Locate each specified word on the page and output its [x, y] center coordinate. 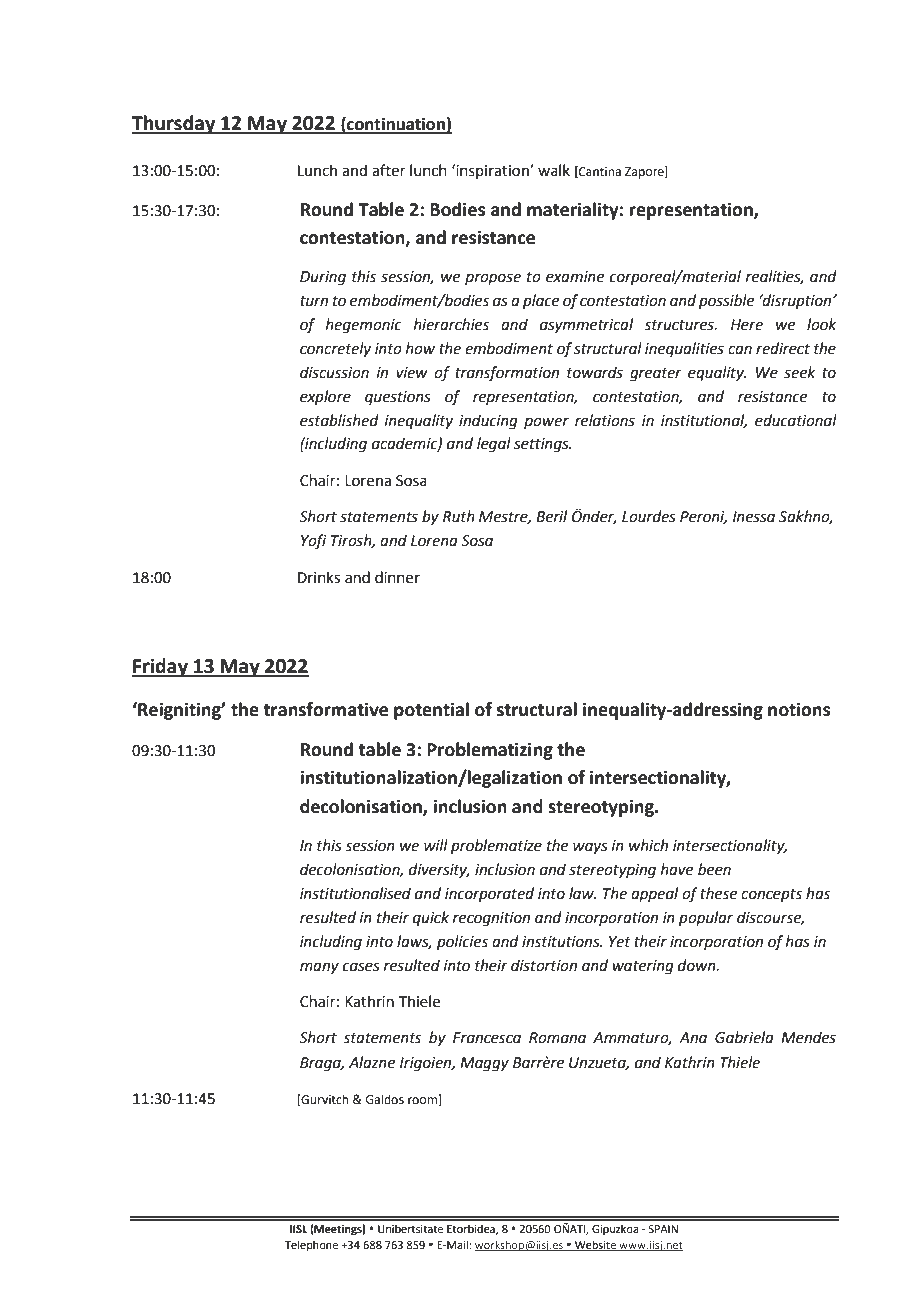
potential [431, 711]
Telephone [311, 1246]
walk [554, 170]
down [698, 965]
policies [462, 942]
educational [796, 420]
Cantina [599, 172]
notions [799, 709]
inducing [488, 422]
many [319, 968]
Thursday [175, 124]
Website [595, 1245]
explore [325, 397]
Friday [161, 667]
